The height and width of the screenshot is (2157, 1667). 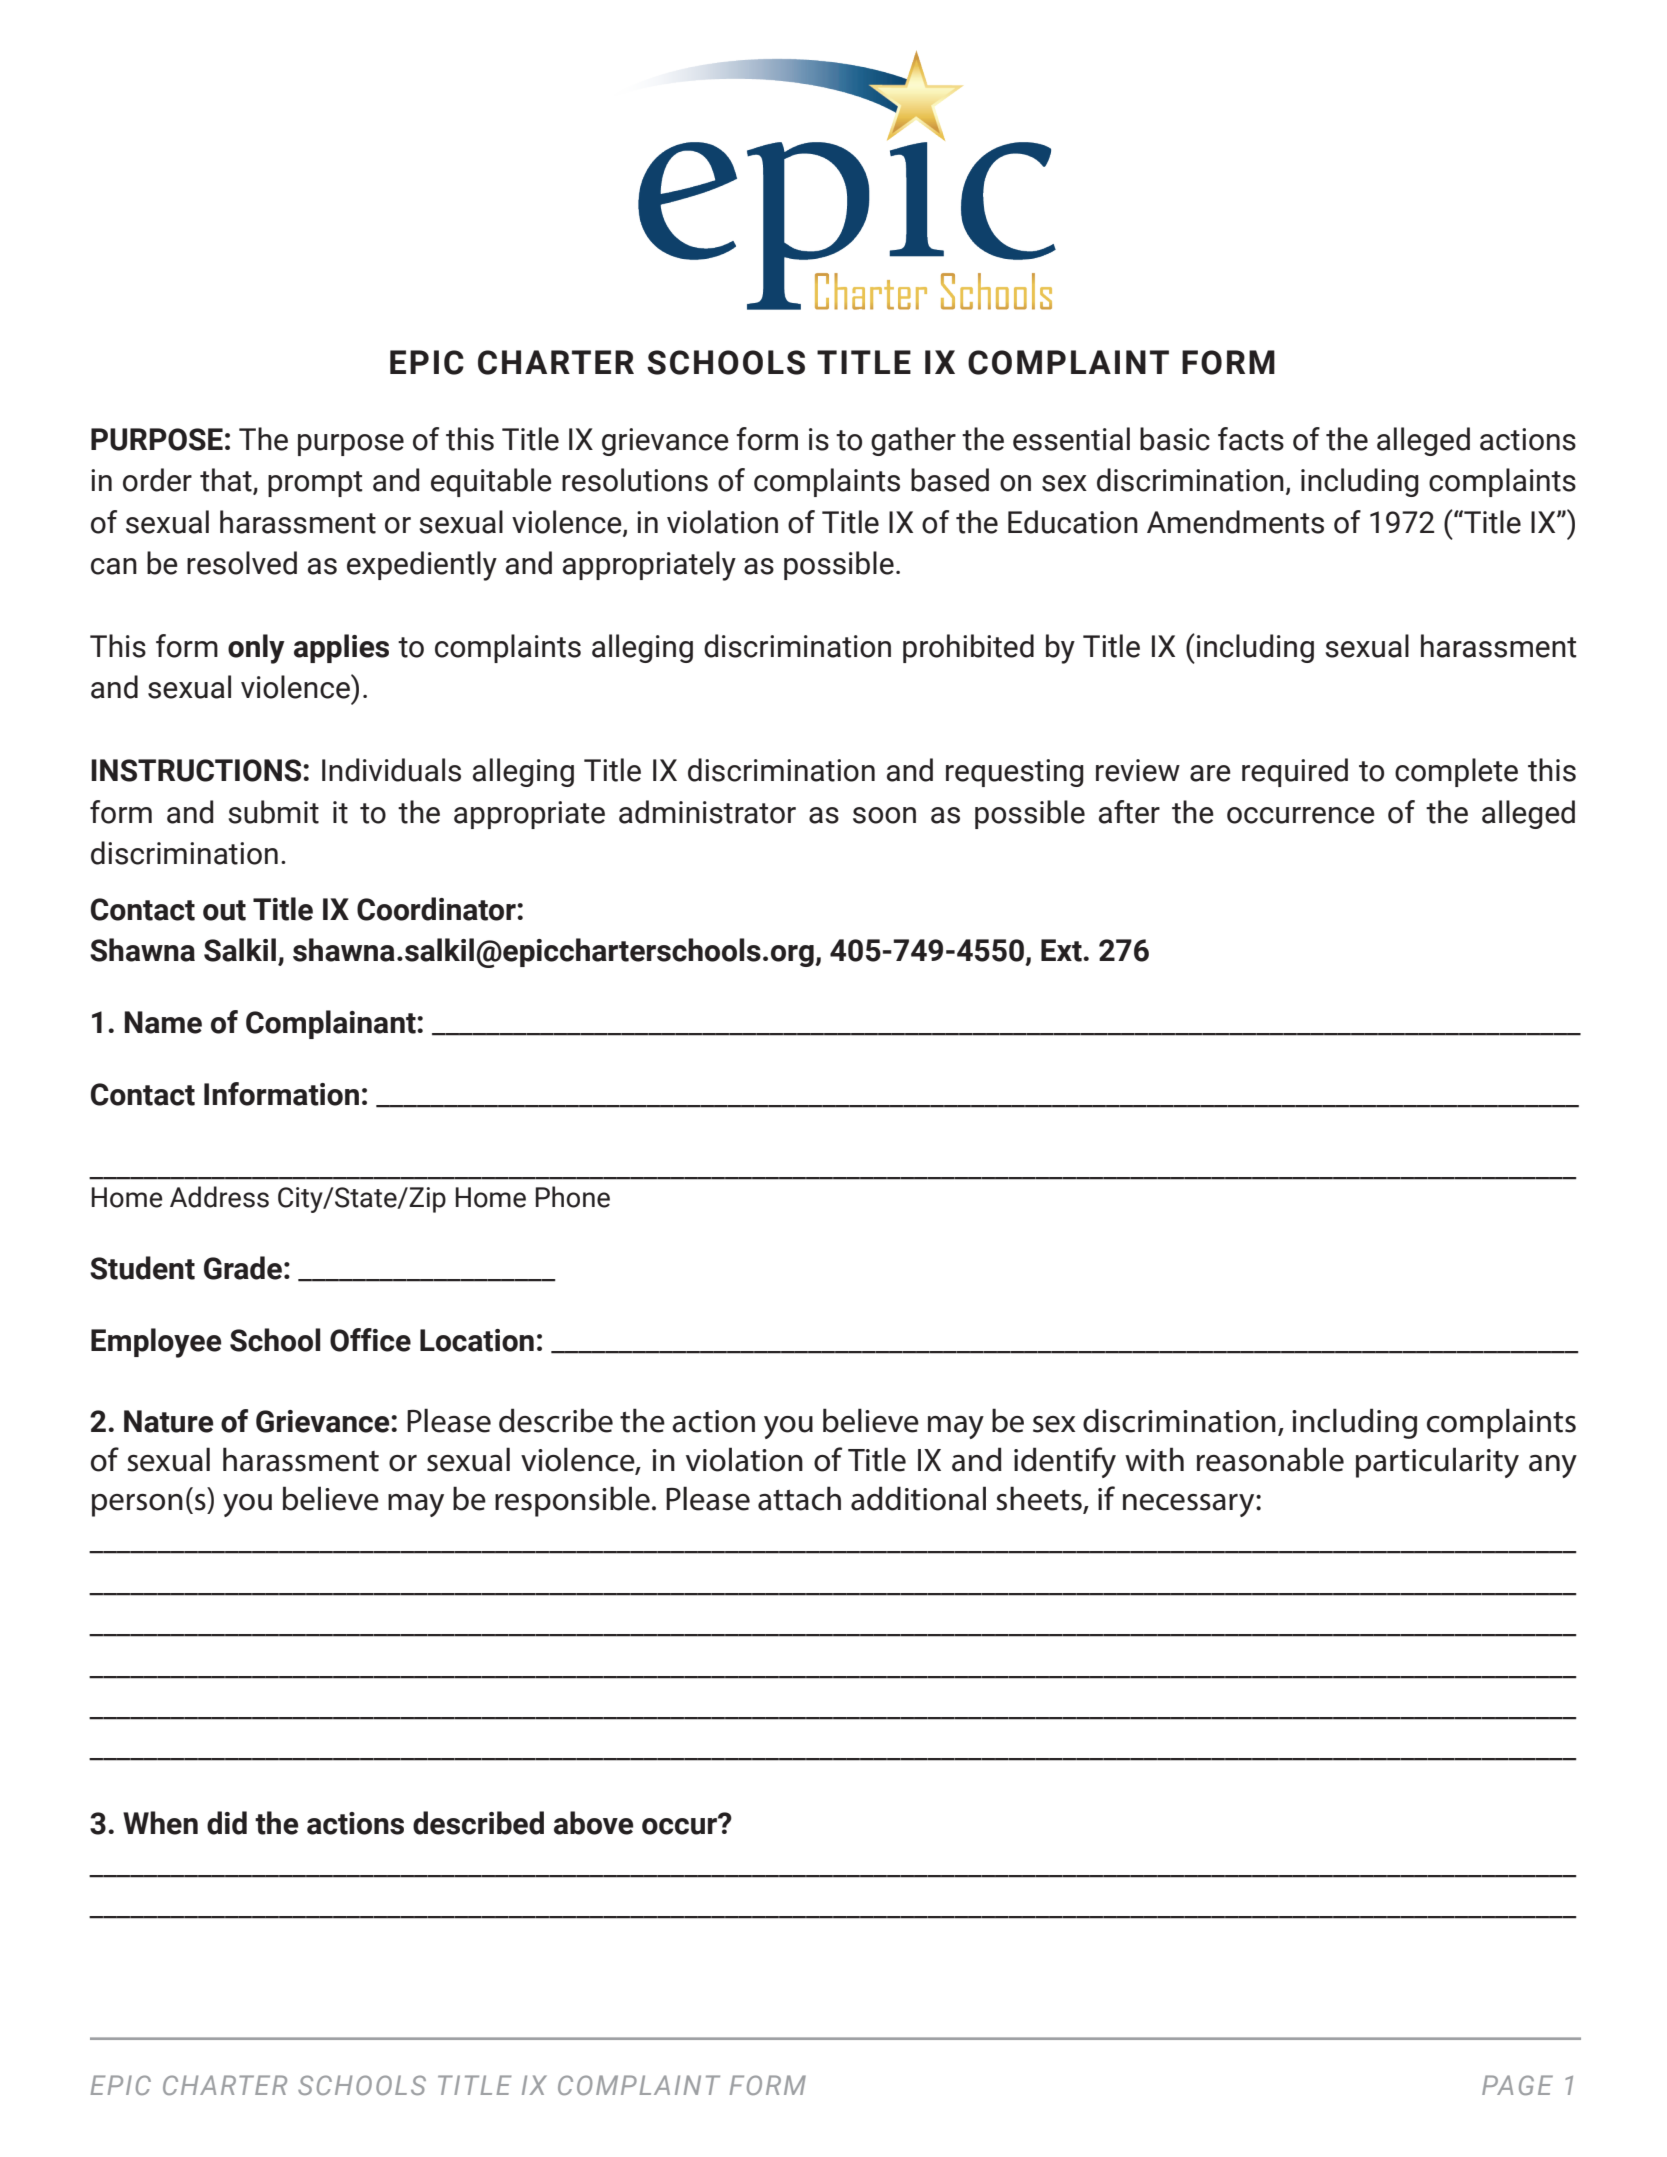 I want to click on particularity, so click(x=1437, y=1462).
